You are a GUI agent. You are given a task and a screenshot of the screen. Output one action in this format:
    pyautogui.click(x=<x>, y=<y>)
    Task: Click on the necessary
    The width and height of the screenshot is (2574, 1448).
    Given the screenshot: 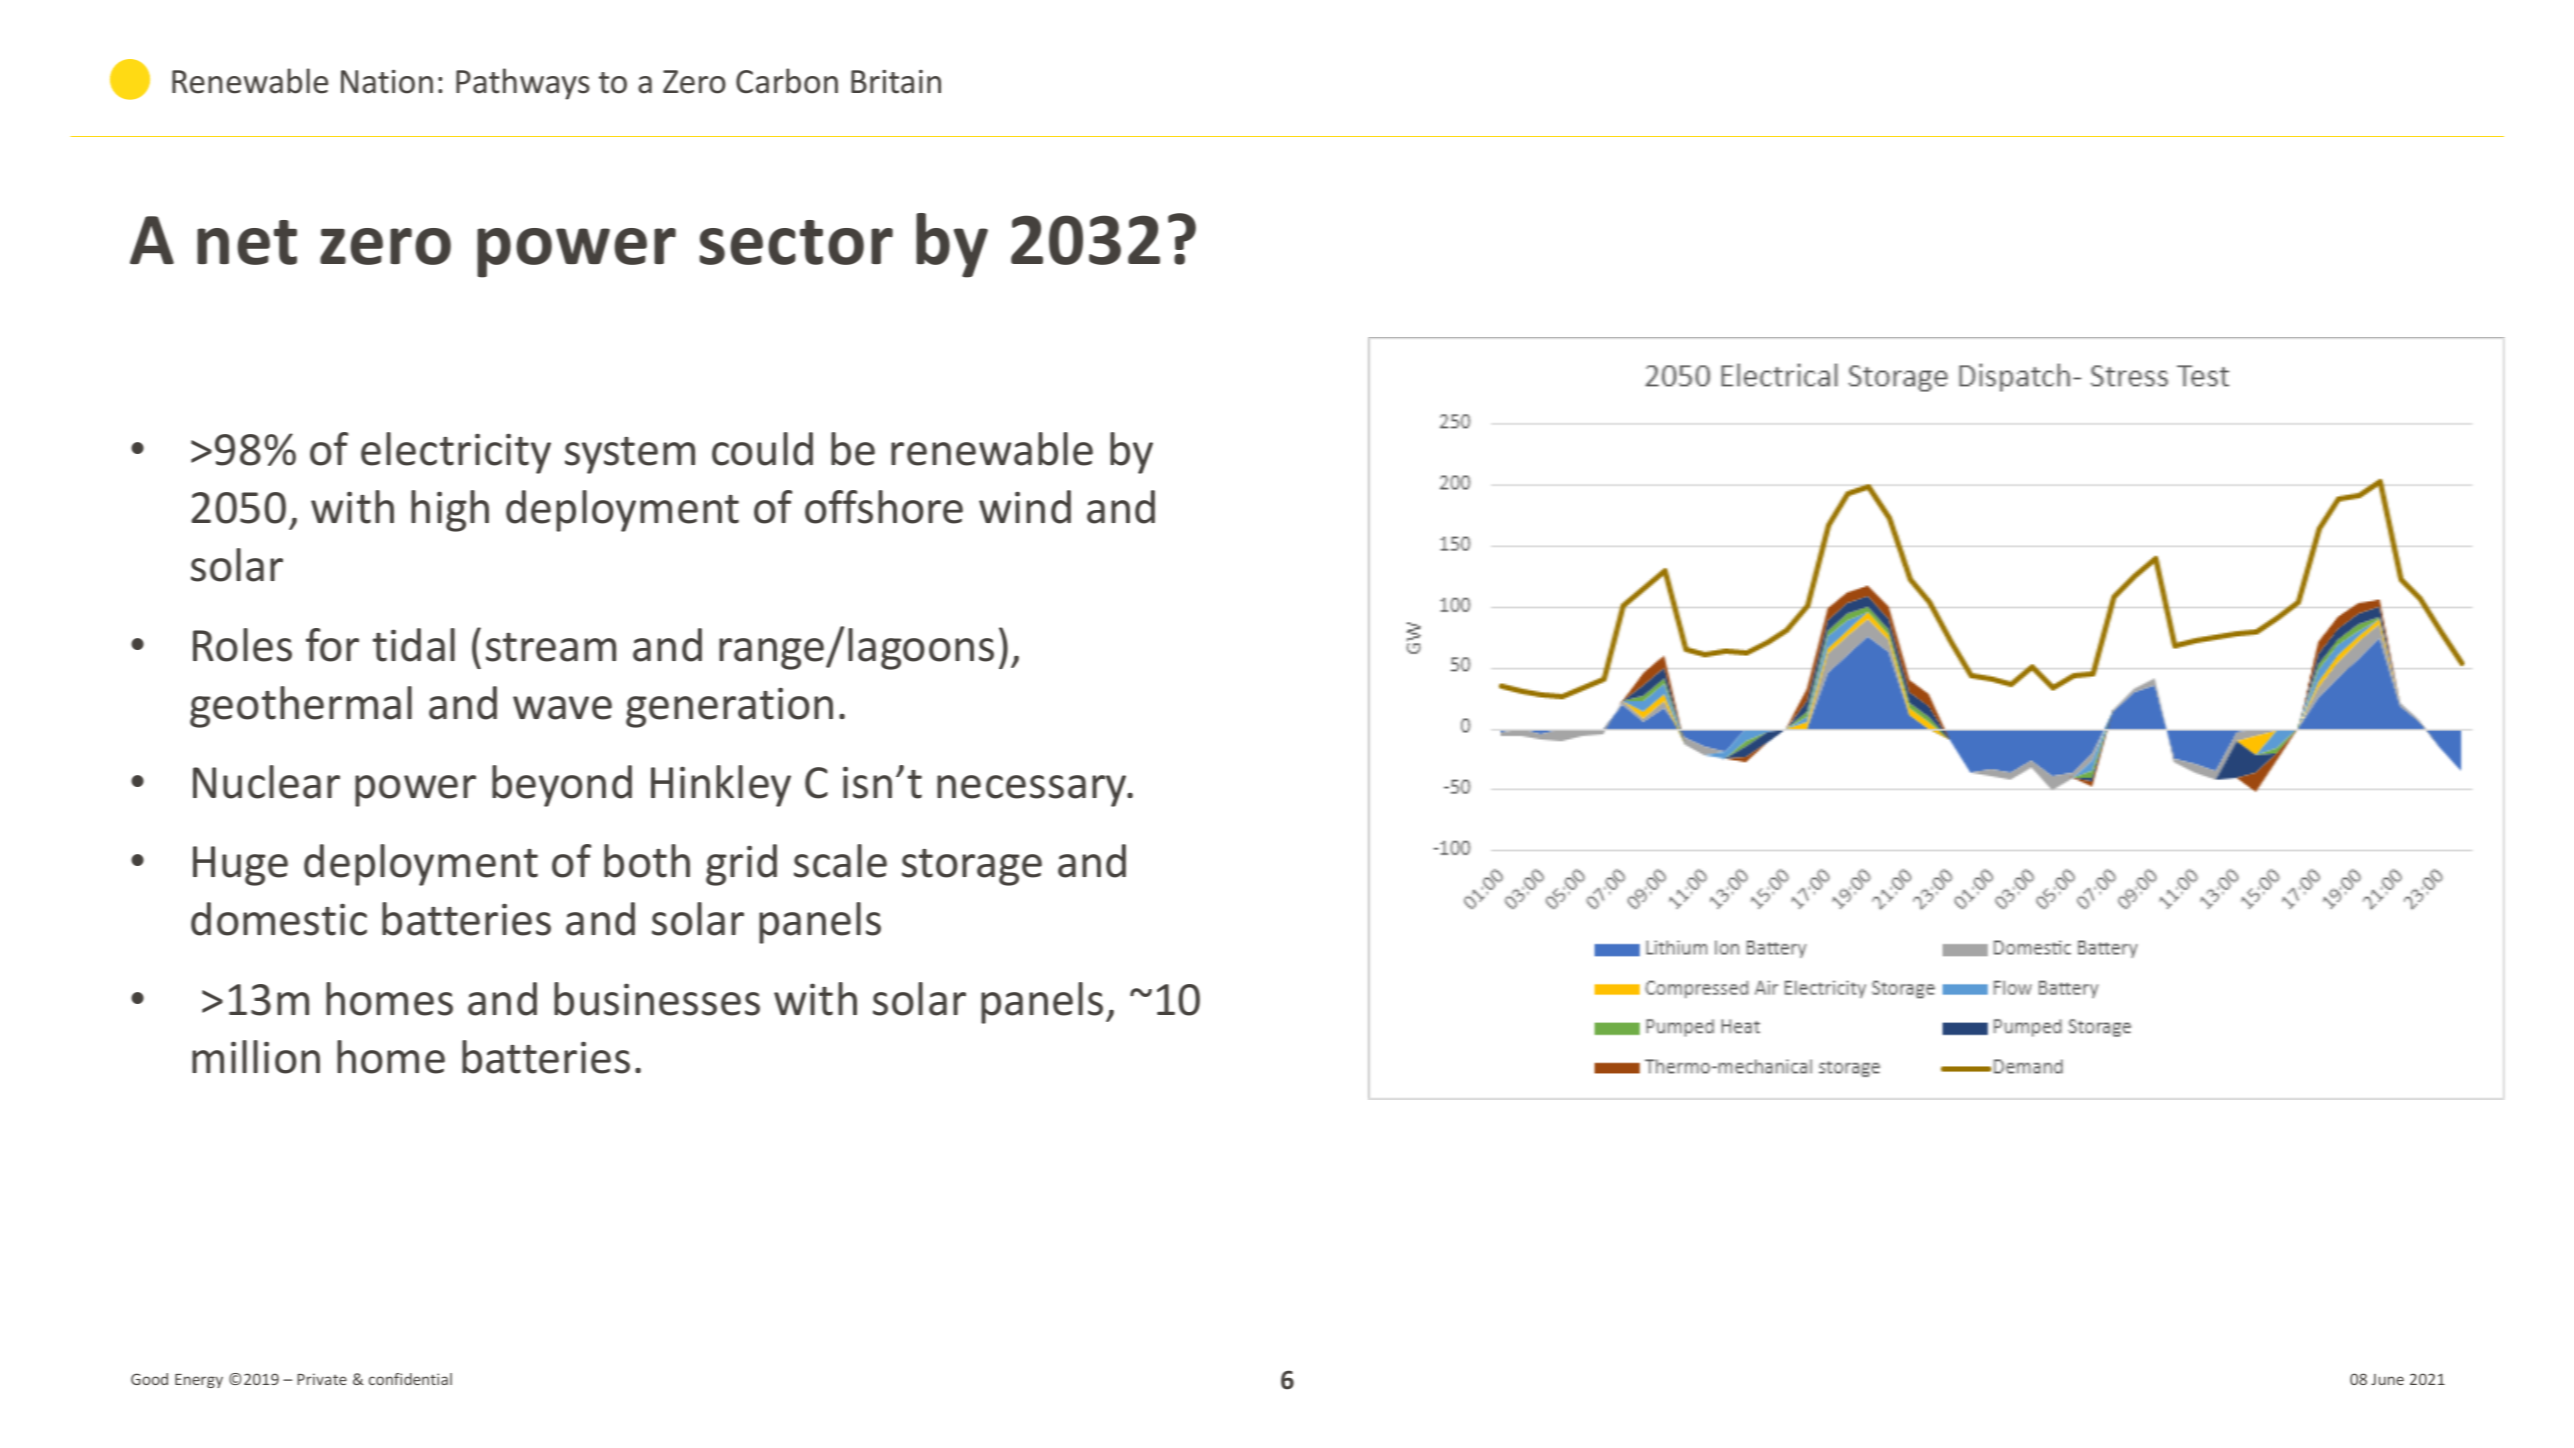 What is the action you would take?
    pyautogui.click(x=1033, y=791)
